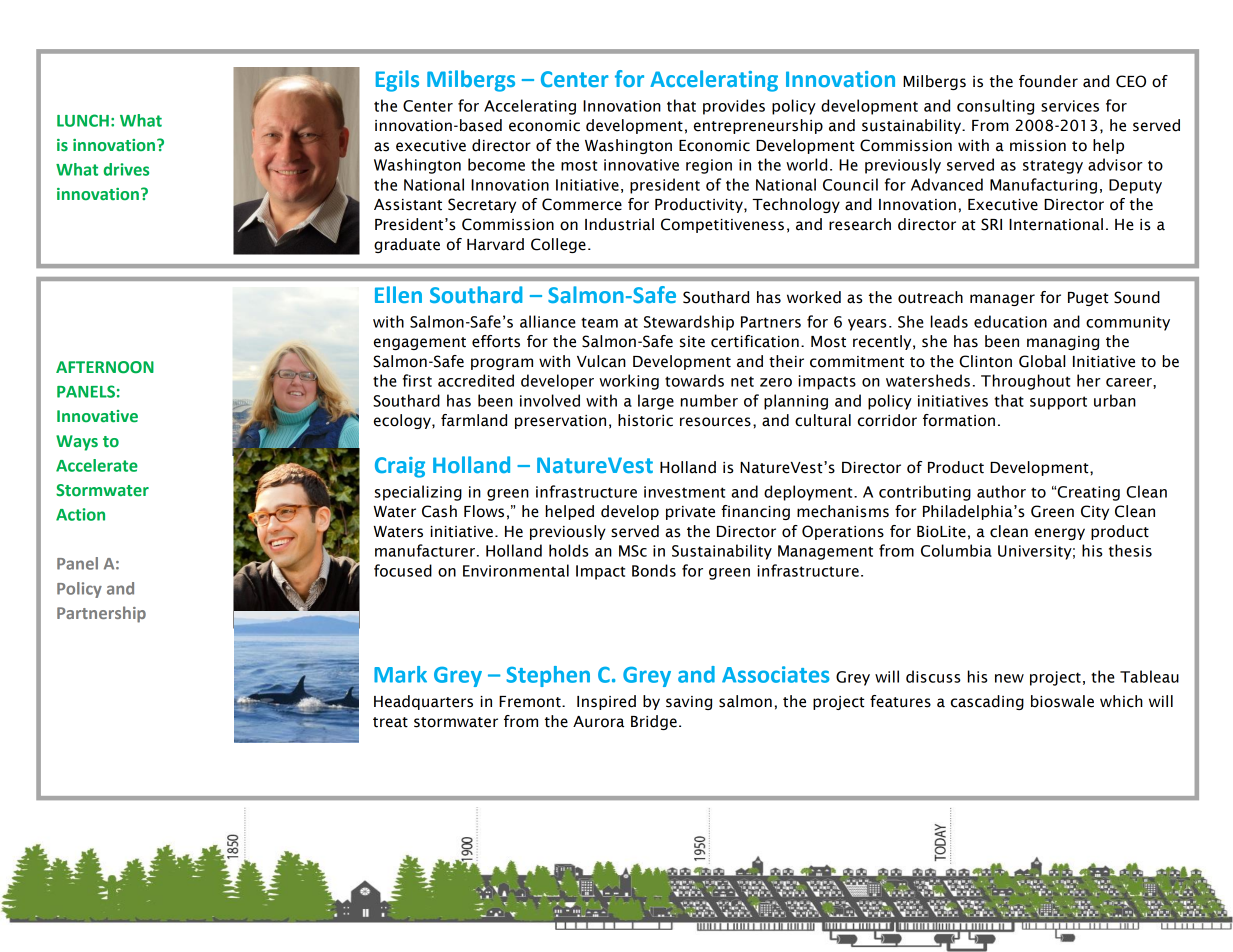 Image resolution: width=1233 pixels, height=952 pixels. What do you see at coordinates (991, 224) in the document?
I see `SRI` at bounding box center [991, 224].
